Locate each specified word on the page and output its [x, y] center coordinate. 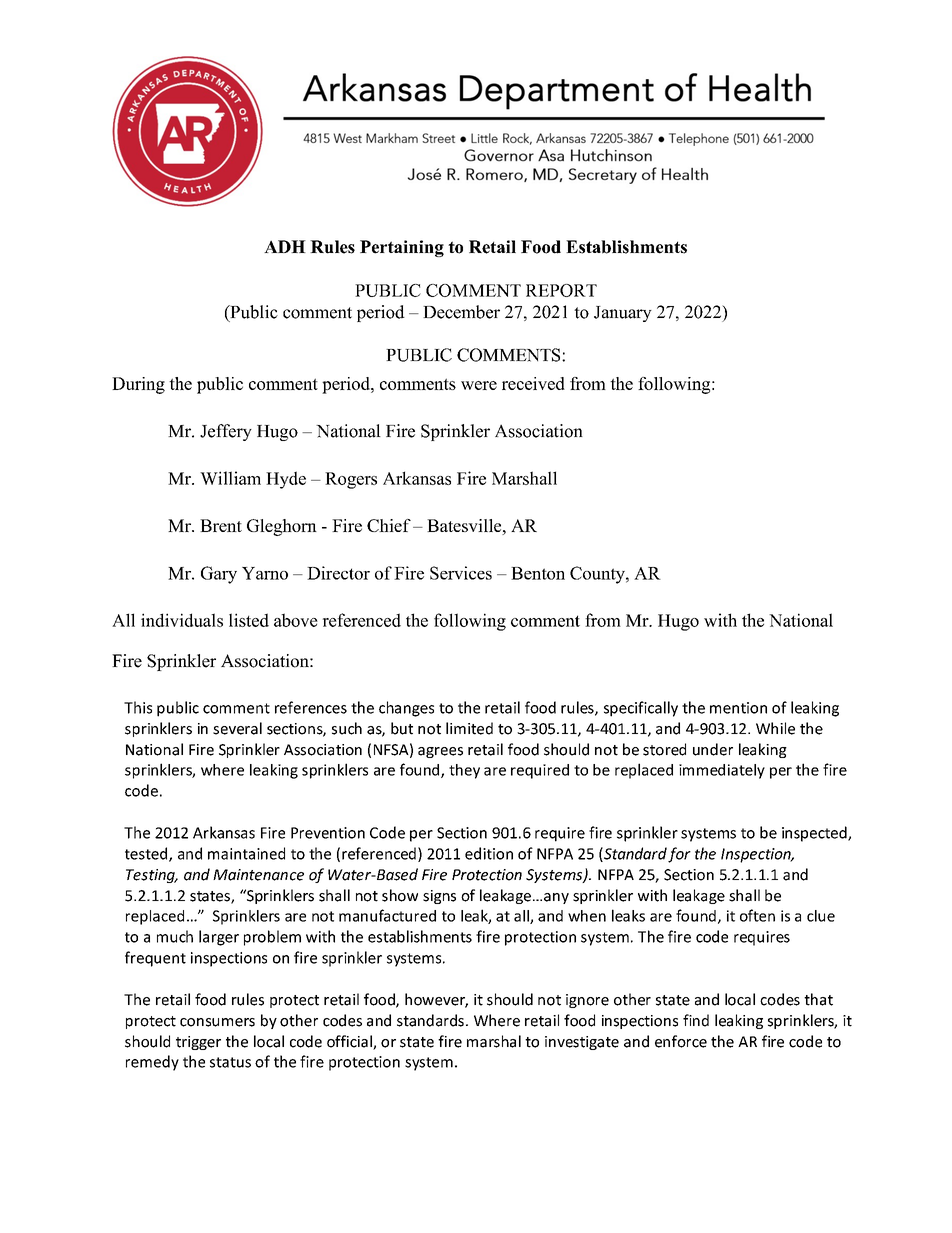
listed [249, 620]
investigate [582, 1043]
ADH [285, 246]
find [696, 1020]
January [623, 314]
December [461, 312]
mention [738, 708]
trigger [198, 1043]
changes [406, 709]
